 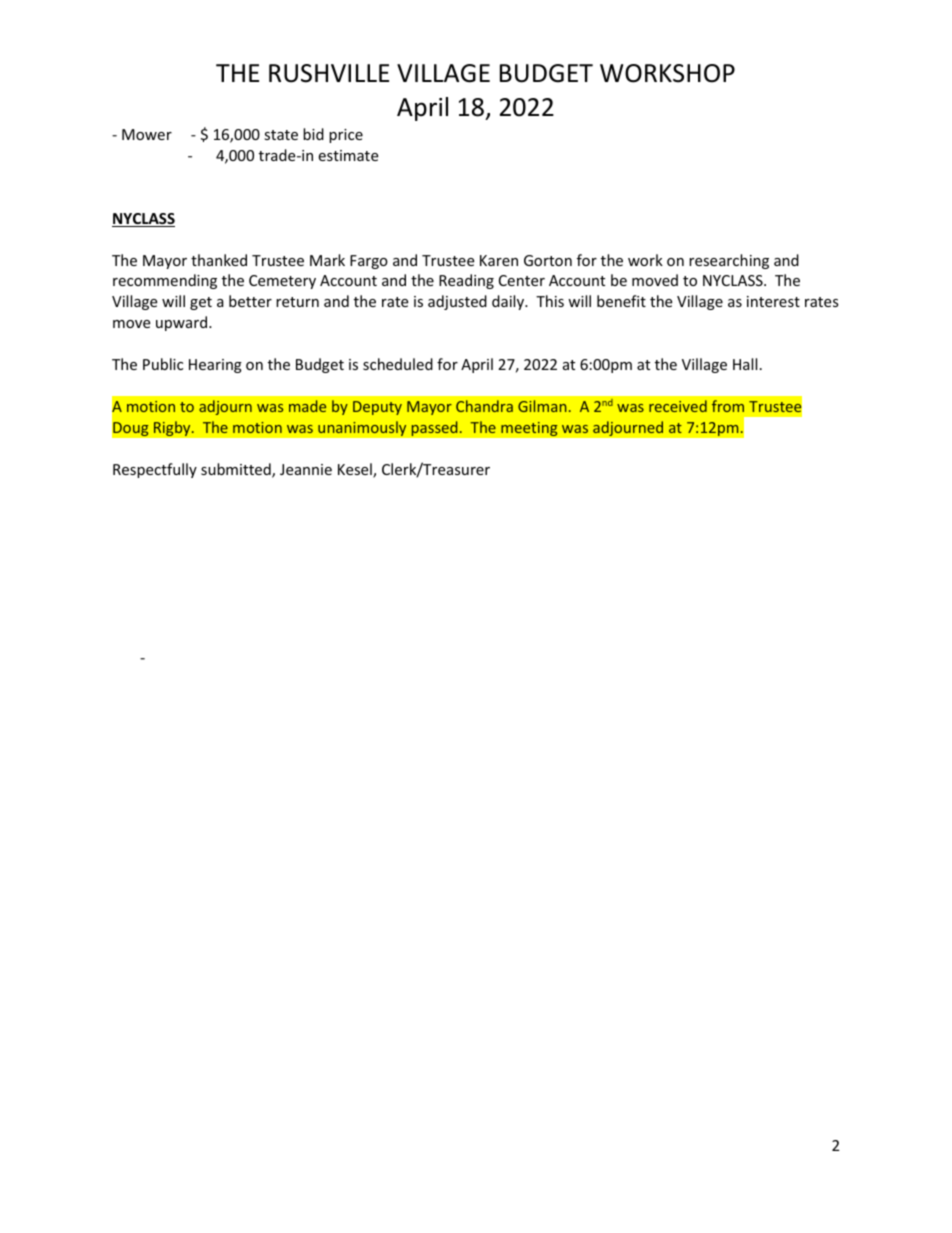 What do you see at coordinates (773, 301) in the screenshot?
I see `interest` at bounding box center [773, 301].
